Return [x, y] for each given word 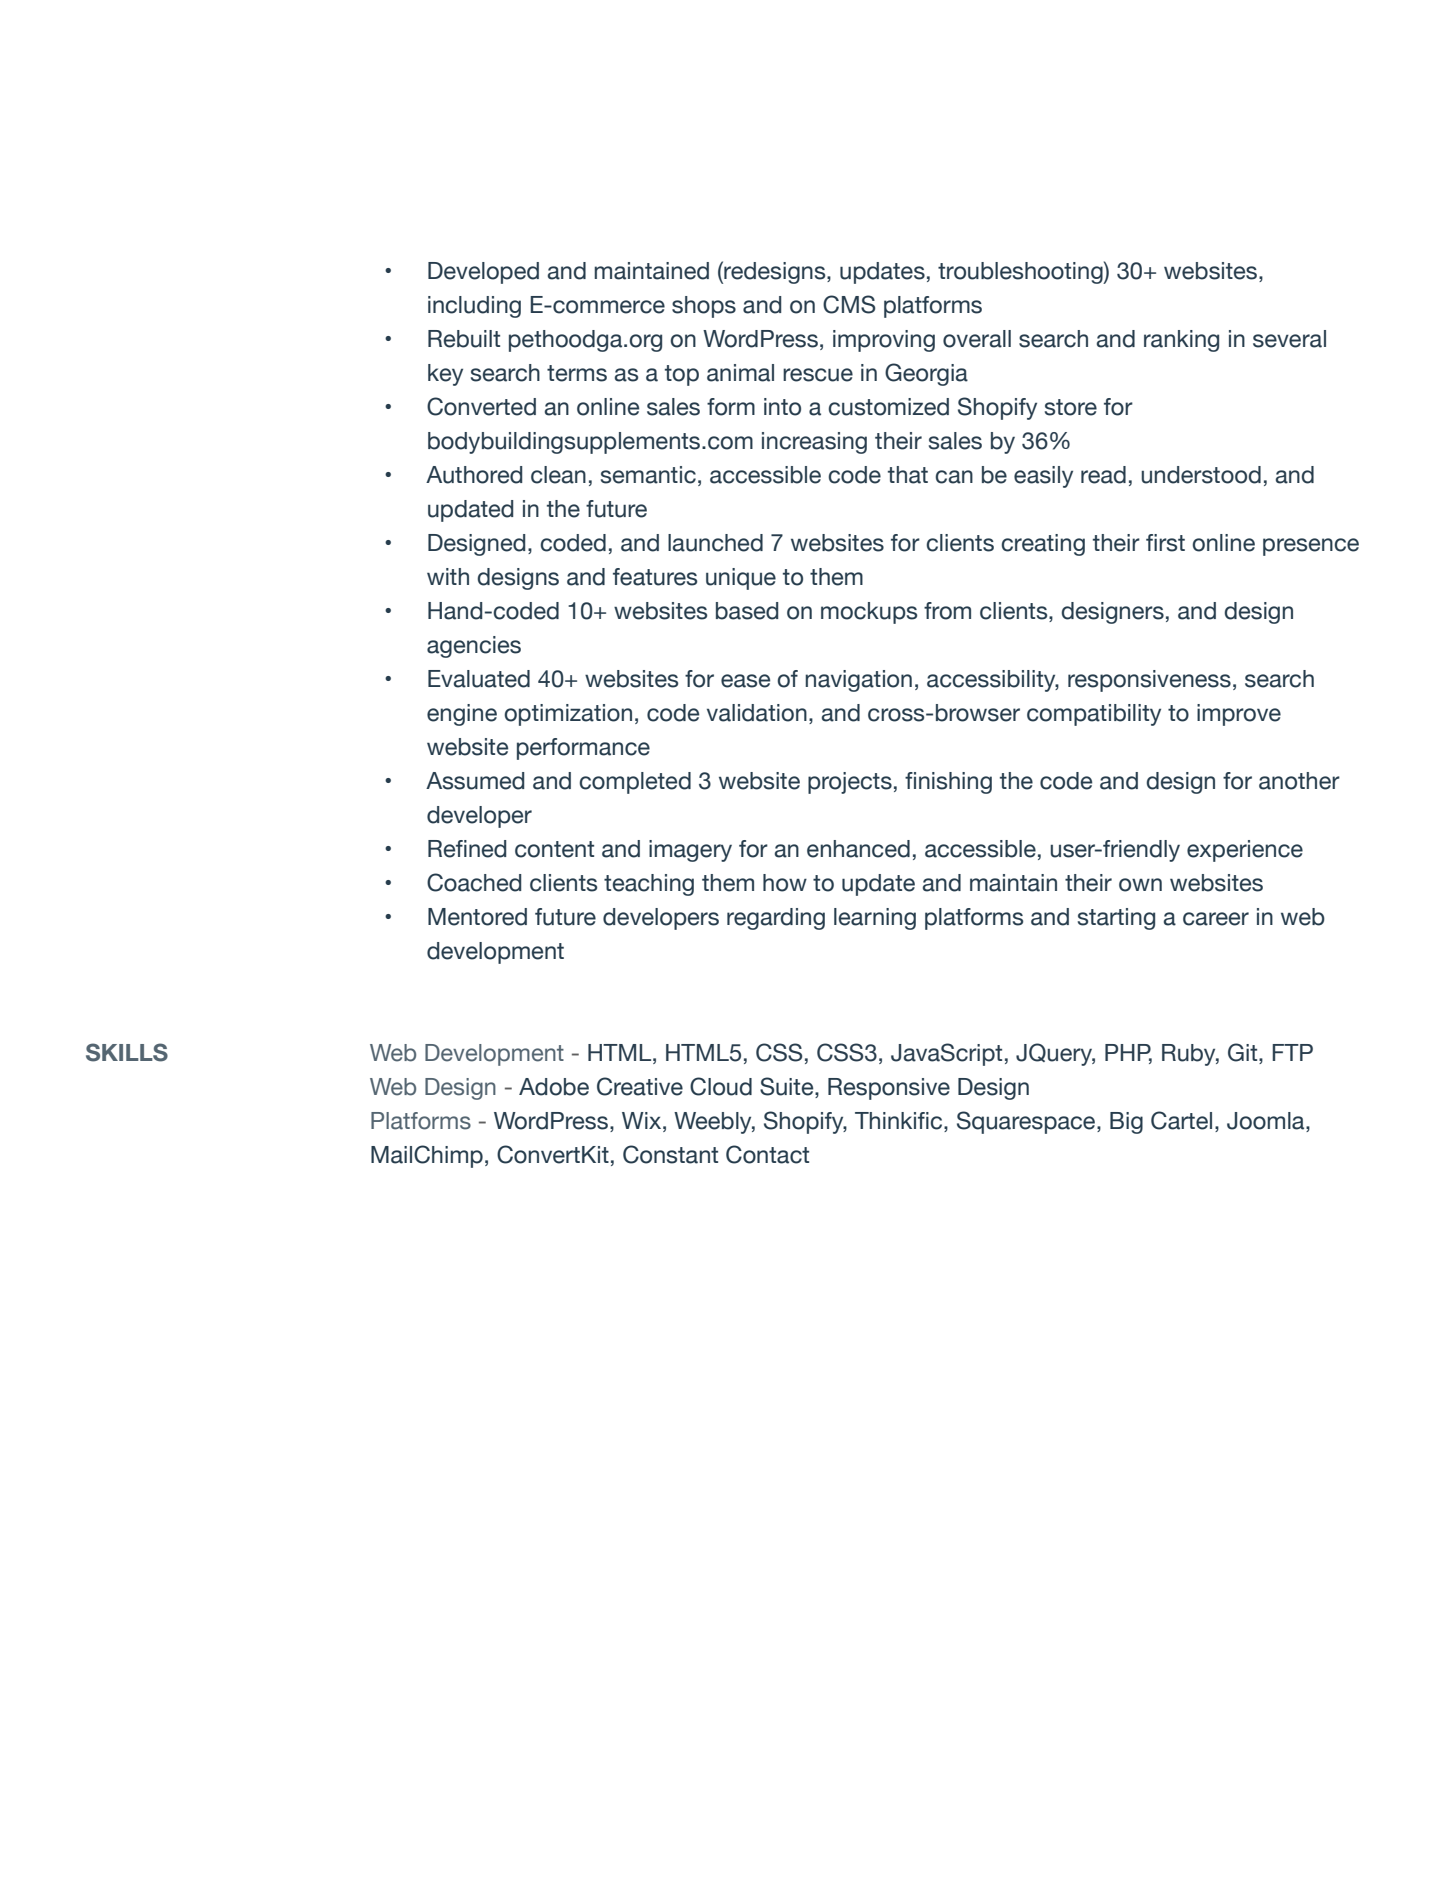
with [448, 576]
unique [741, 579]
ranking [1181, 341]
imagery [690, 851]
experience [1245, 851]
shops [704, 307]
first [1165, 543]
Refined [467, 849]
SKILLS [127, 1052]
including [474, 307]
